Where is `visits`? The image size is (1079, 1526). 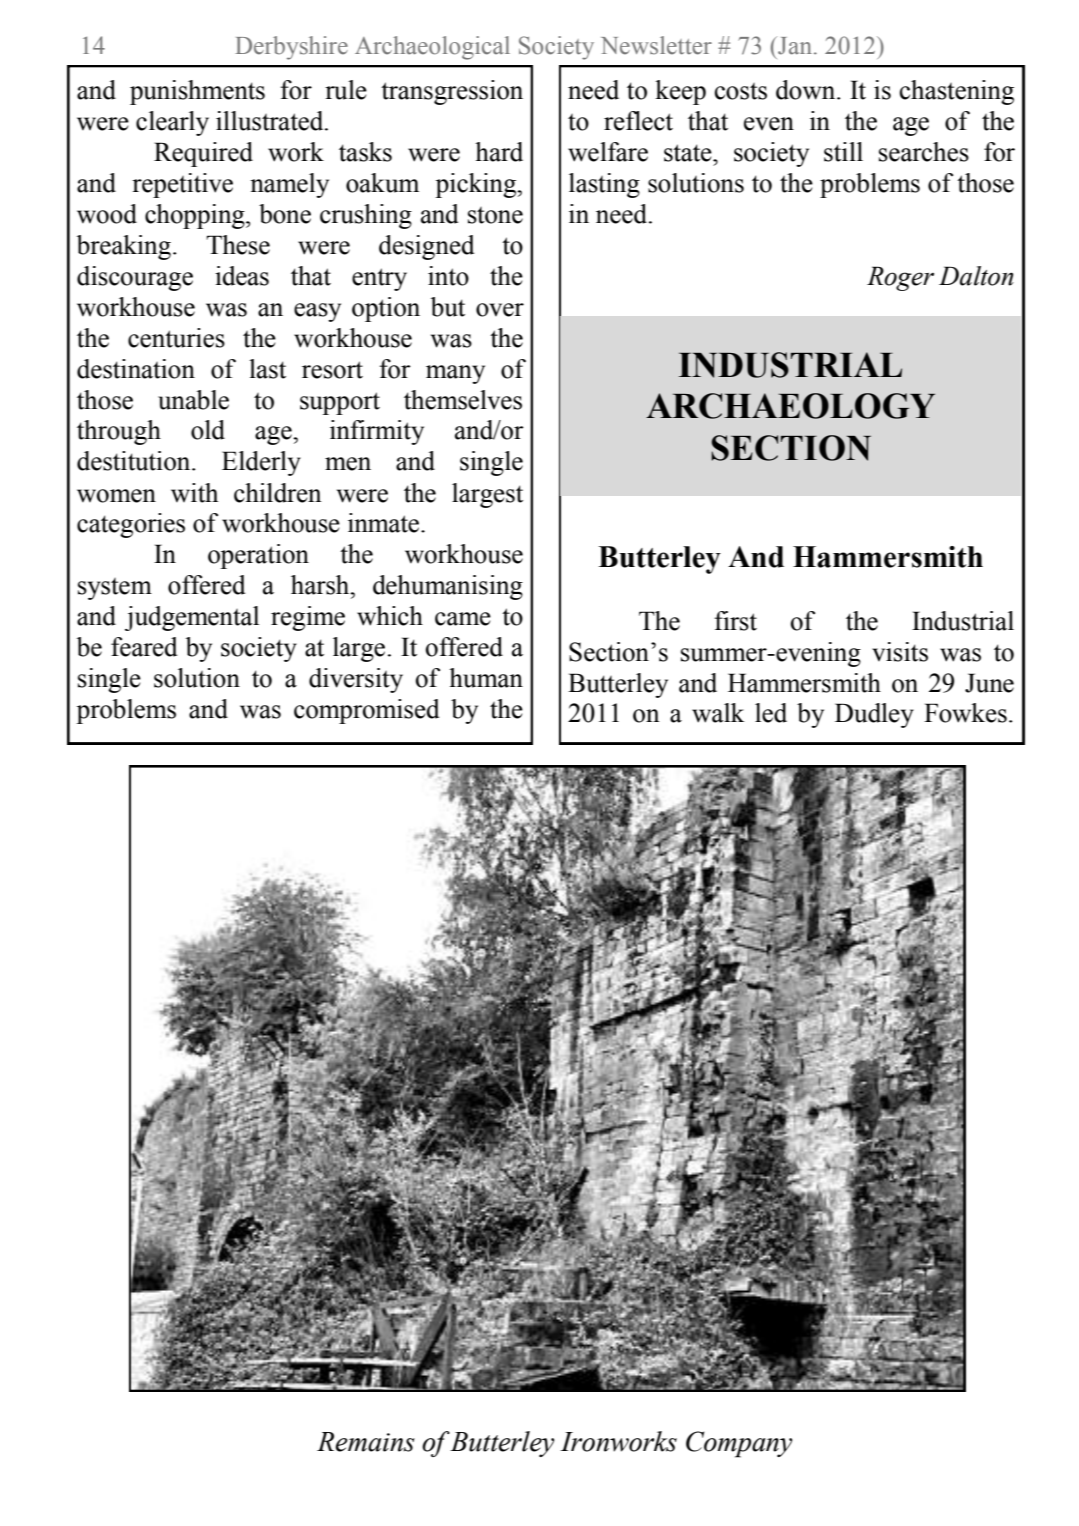
visits is located at coordinates (900, 652).
